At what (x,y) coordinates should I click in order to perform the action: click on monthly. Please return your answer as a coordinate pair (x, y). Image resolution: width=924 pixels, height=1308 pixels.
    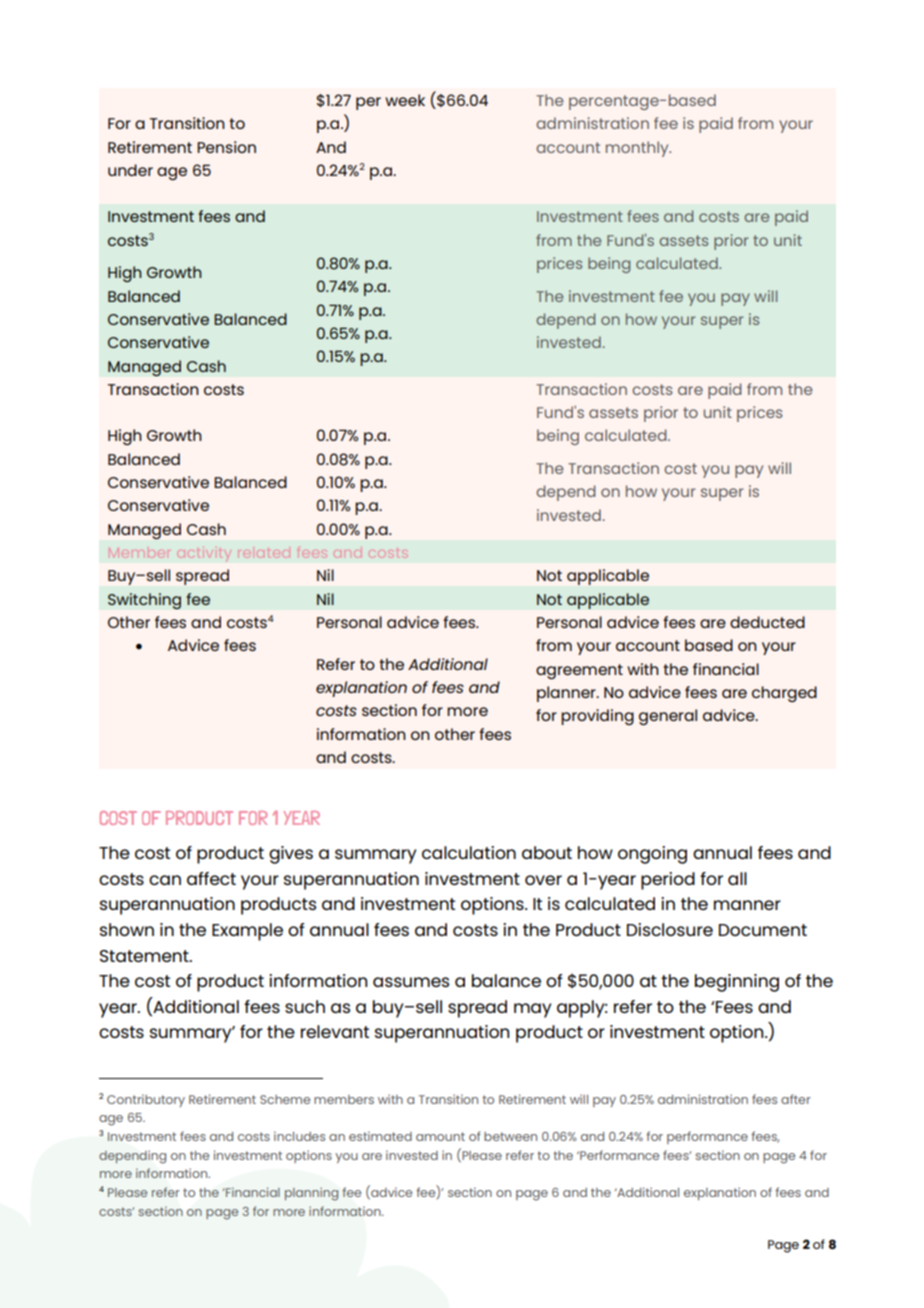
    Looking at the image, I should click on (638, 149).
